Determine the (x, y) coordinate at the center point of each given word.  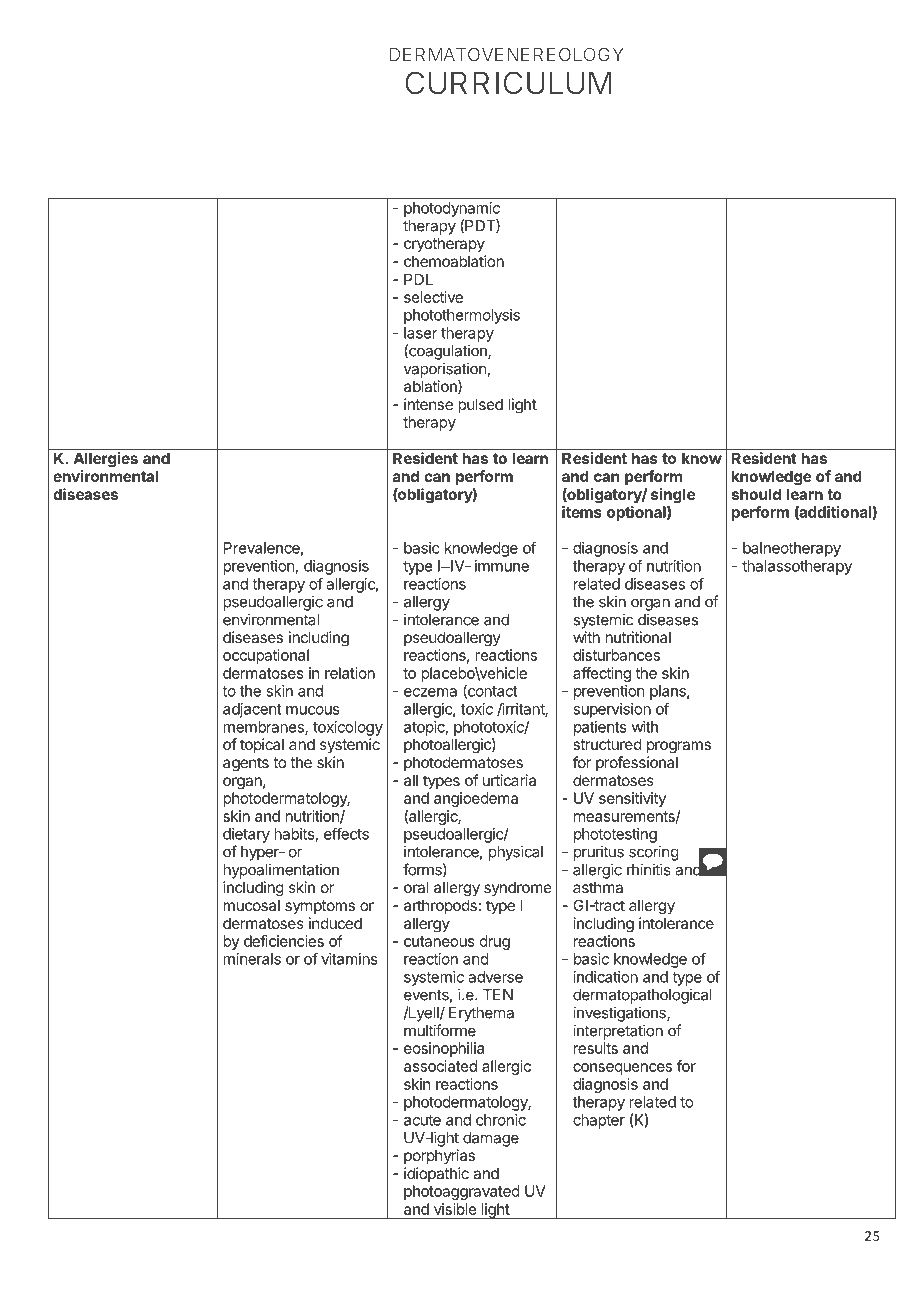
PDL (418, 279)
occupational (266, 656)
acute (422, 1120)
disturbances (616, 655)
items (582, 512)
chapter (599, 1121)
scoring (654, 853)
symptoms (320, 907)
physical (516, 853)
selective (433, 297)
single (673, 496)
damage (491, 1139)
